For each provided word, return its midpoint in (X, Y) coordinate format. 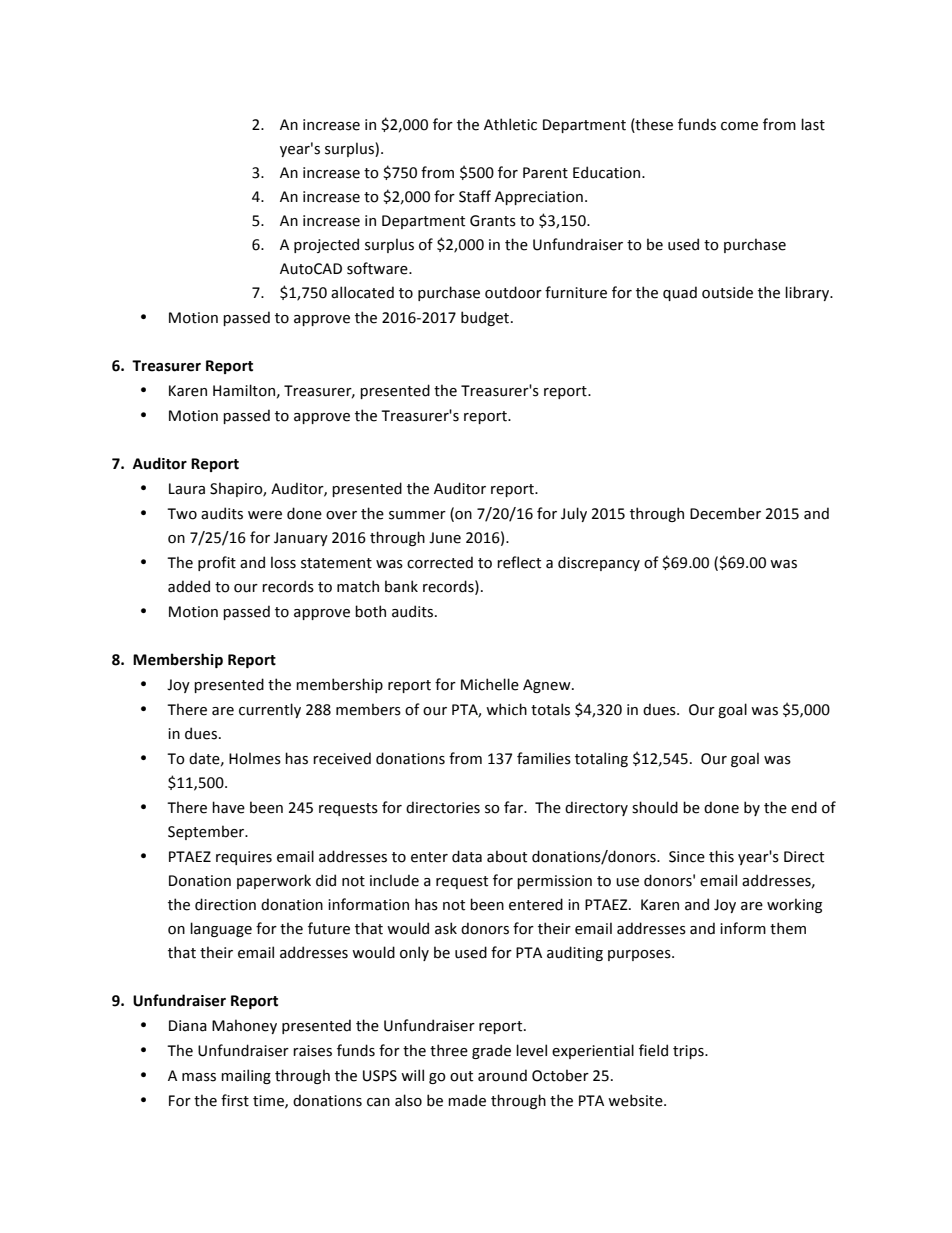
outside (727, 292)
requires (244, 858)
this (721, 856)
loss (283, 562)
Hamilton (244, 390)
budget (486, 318)
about (507, 856)
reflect (519, 562)
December (725, 513)
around (502, 1075)
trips (689, 1052)
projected (326, 245)
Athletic (510, 124)
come (739, 126)
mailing (246, 1076)
